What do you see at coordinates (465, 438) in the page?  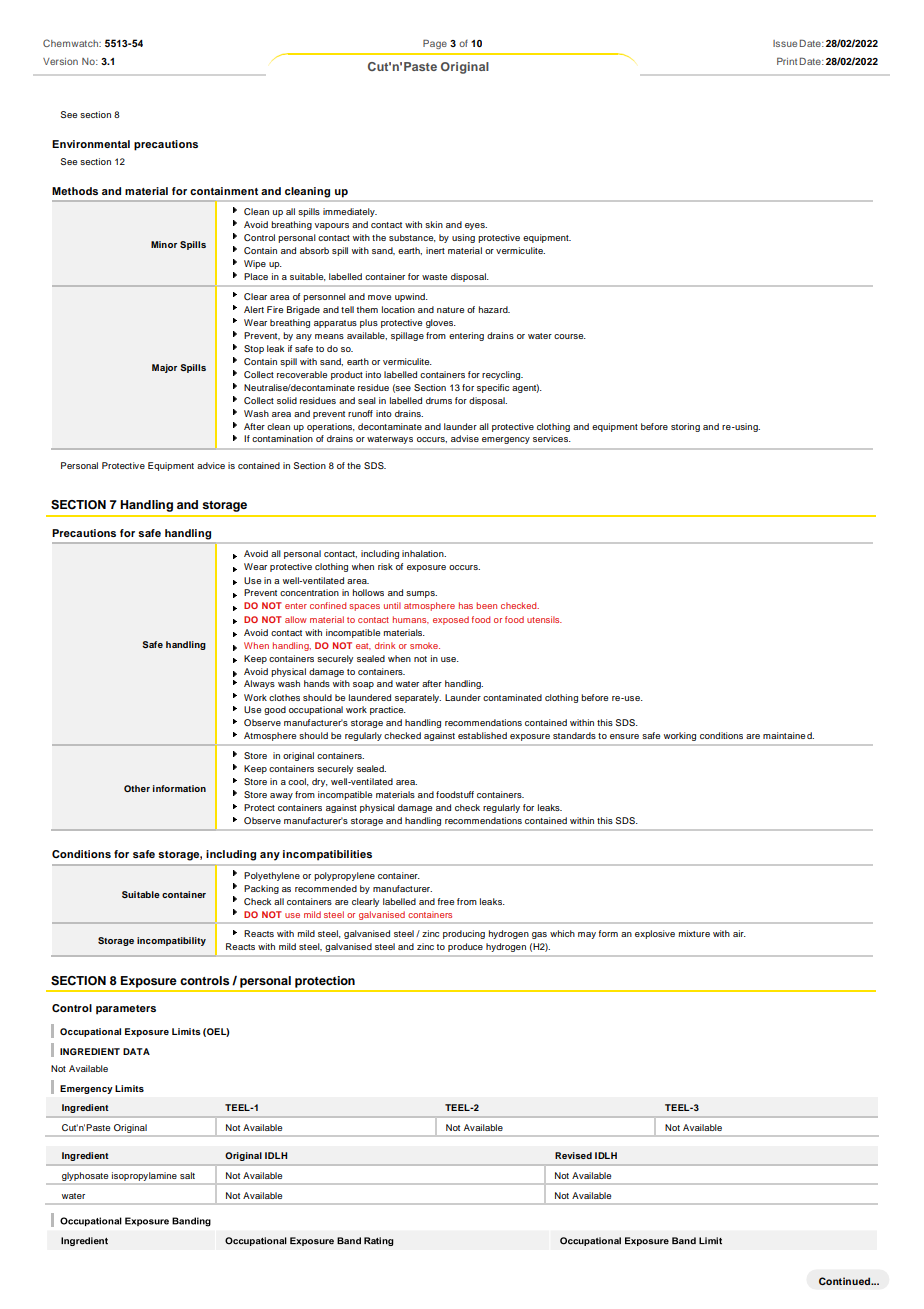 I see `advise` at bounding box center [465, 438].
